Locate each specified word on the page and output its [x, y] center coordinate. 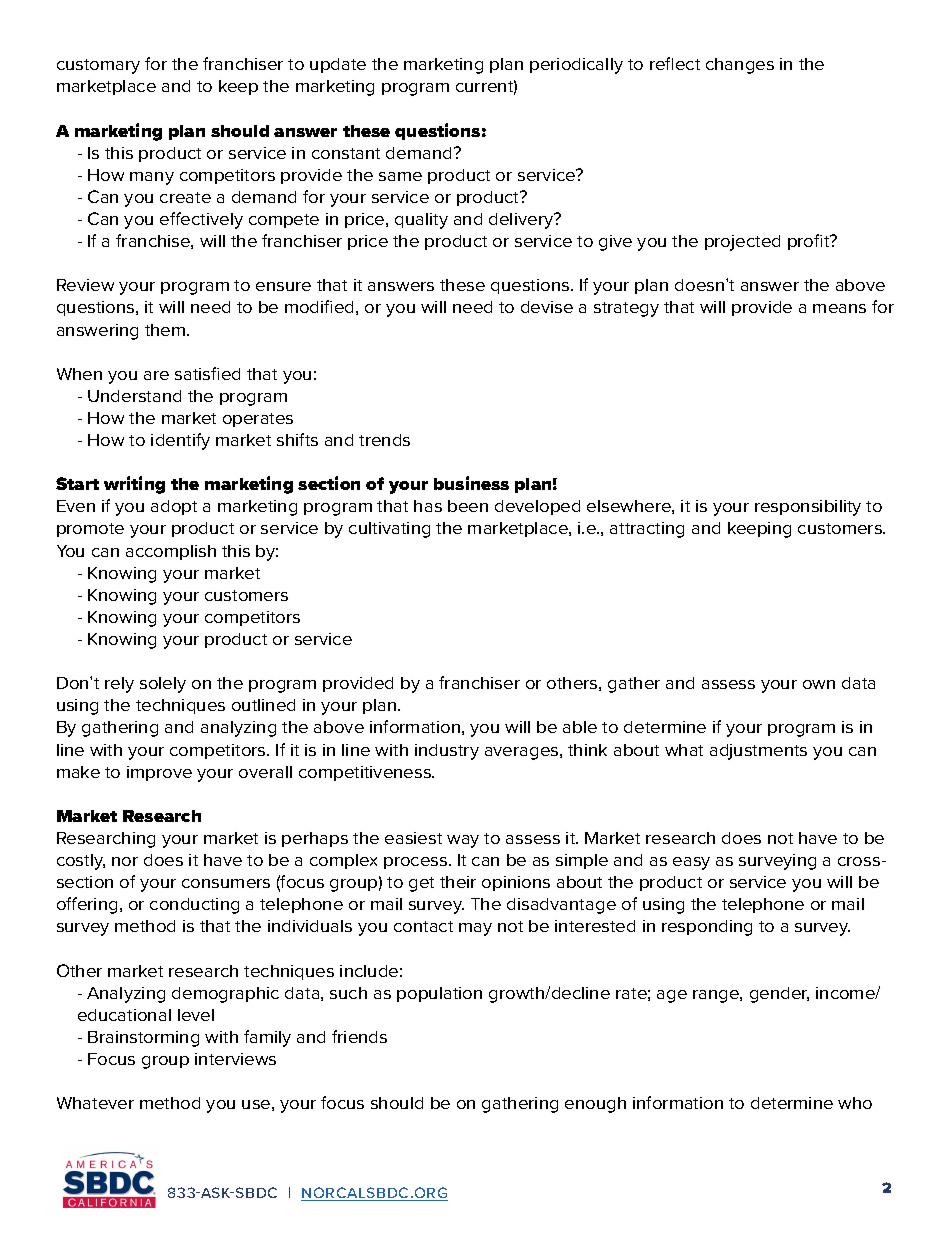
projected [742, 243]
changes [740, 66]
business [471, 483]
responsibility [808, 508]
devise [547, 307]
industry [447, 752]
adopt [174, 507]
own [819, 684]
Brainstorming [143, 1039]
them [166, 330]
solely [163, 685]
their [458, 882]
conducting [194, 906]
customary [98, 66]
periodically [576, 66]
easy [691, 863]
